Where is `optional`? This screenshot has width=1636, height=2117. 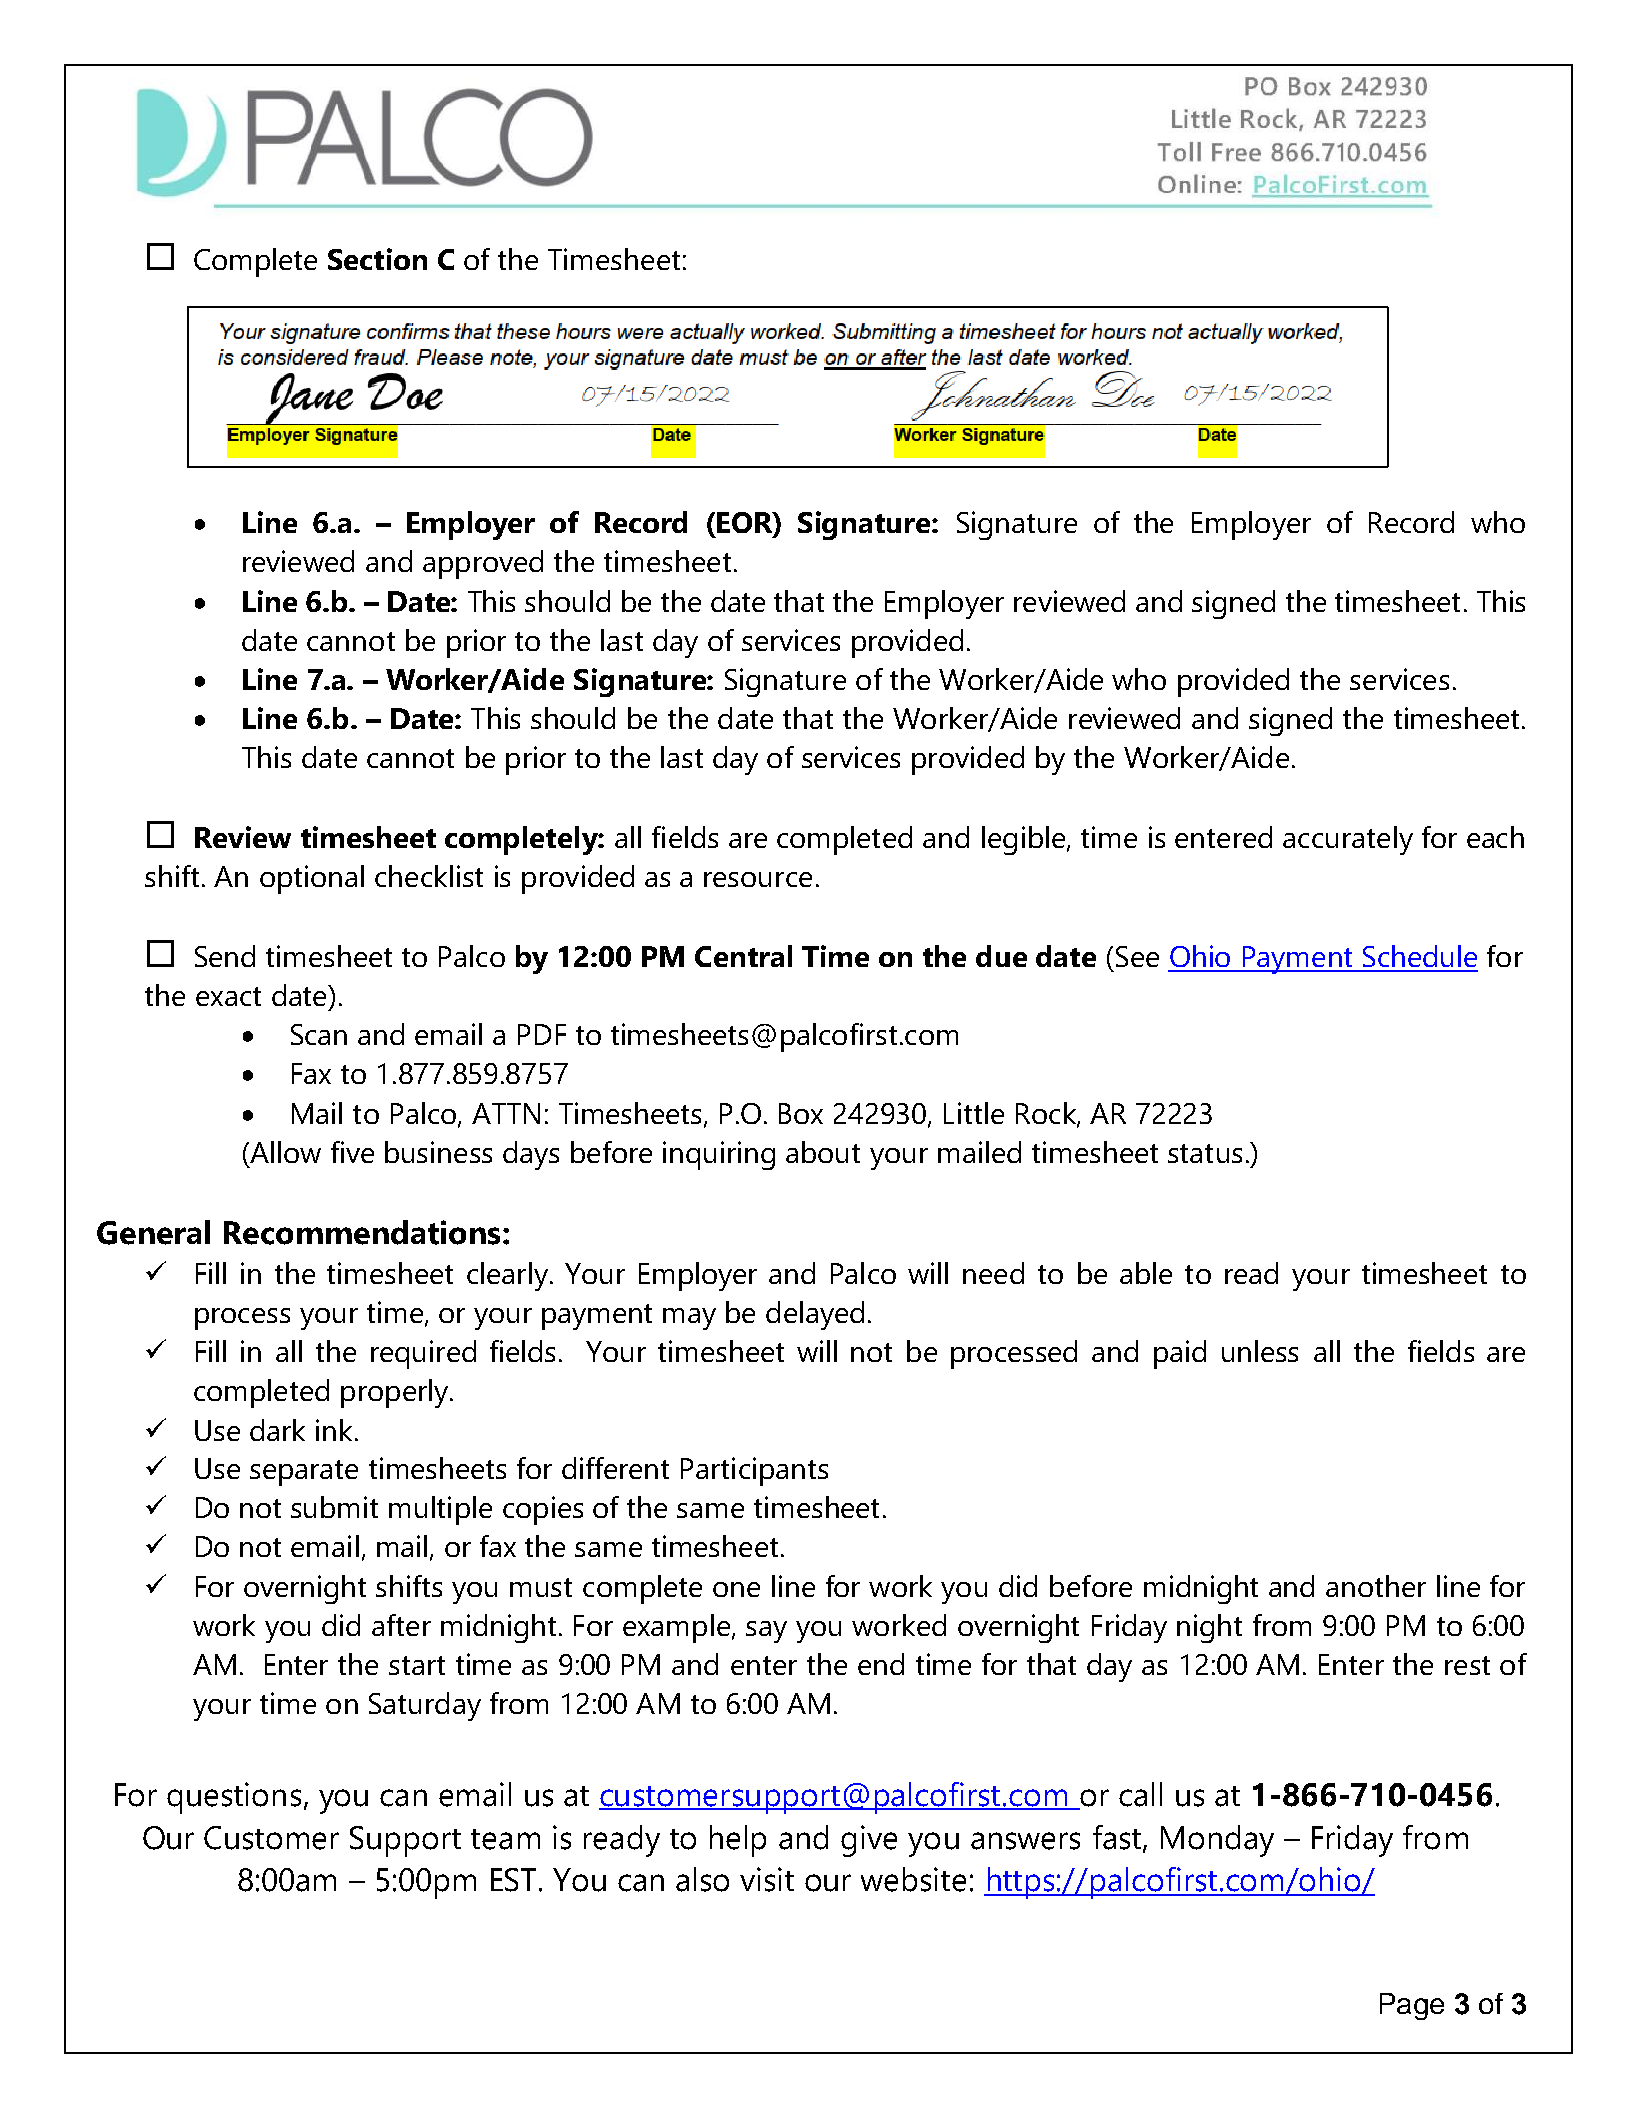 optional is located at coordinates (312, 879).
